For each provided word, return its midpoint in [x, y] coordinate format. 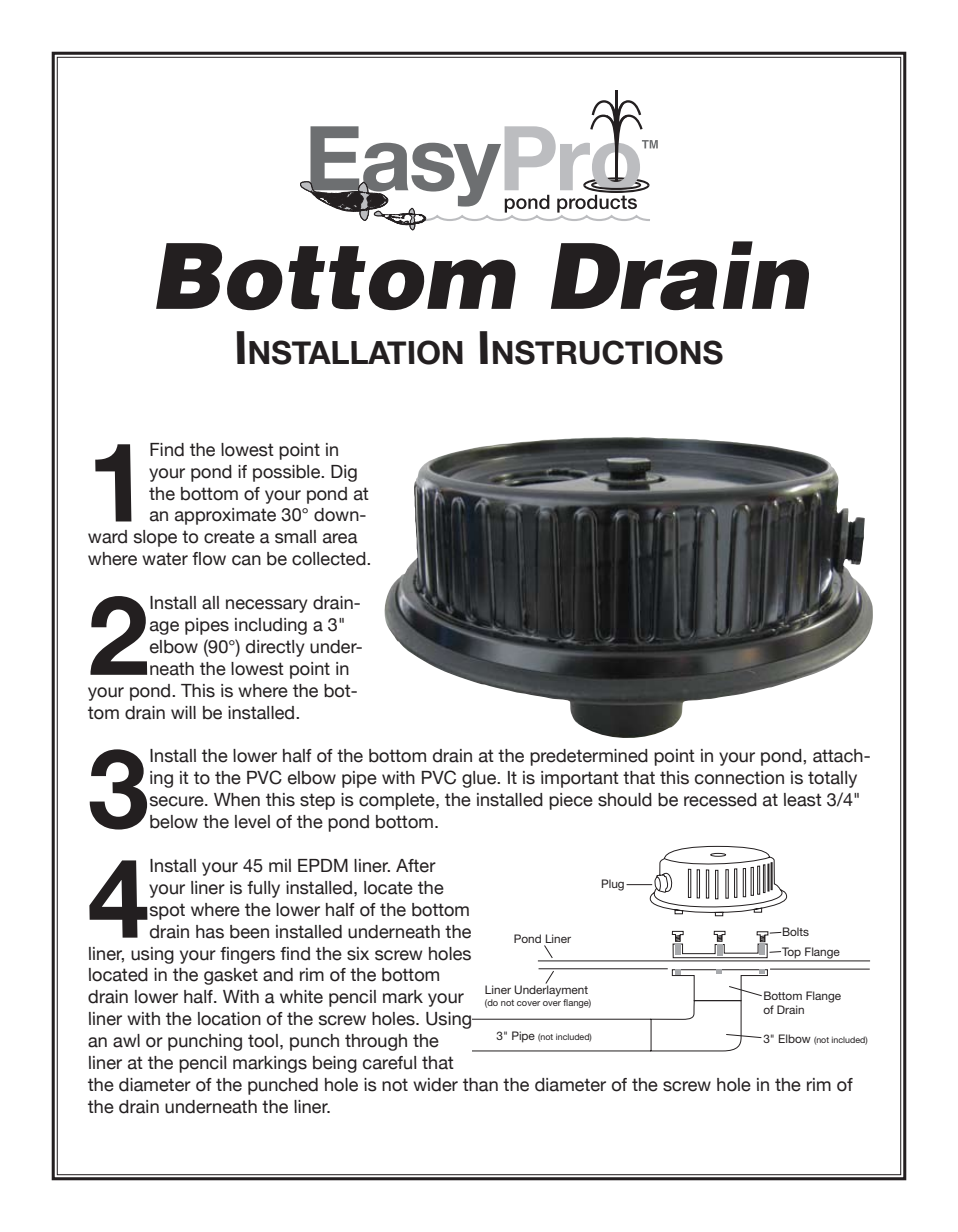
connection [739, 778]
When [237, 800]
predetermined [589, 757]
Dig [344, 473]
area [340, 538]
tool [263, 1041]
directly [275, 648]
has [210, 932]
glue [480, 779]
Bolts [794, 931]
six [358, 954]
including [271, 626]
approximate [225, 516]
